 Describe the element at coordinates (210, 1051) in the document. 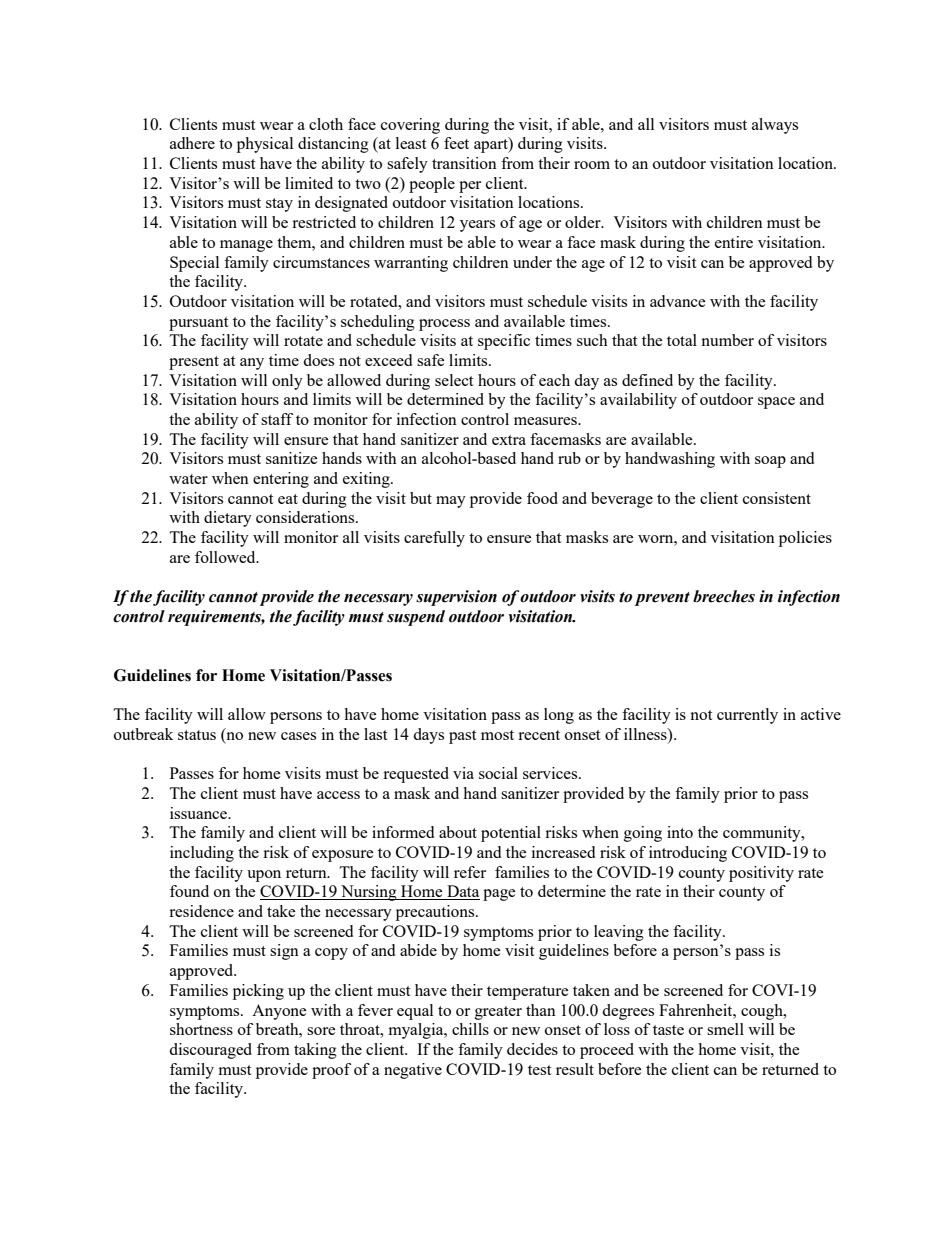

I see `discouraged` at that location.
